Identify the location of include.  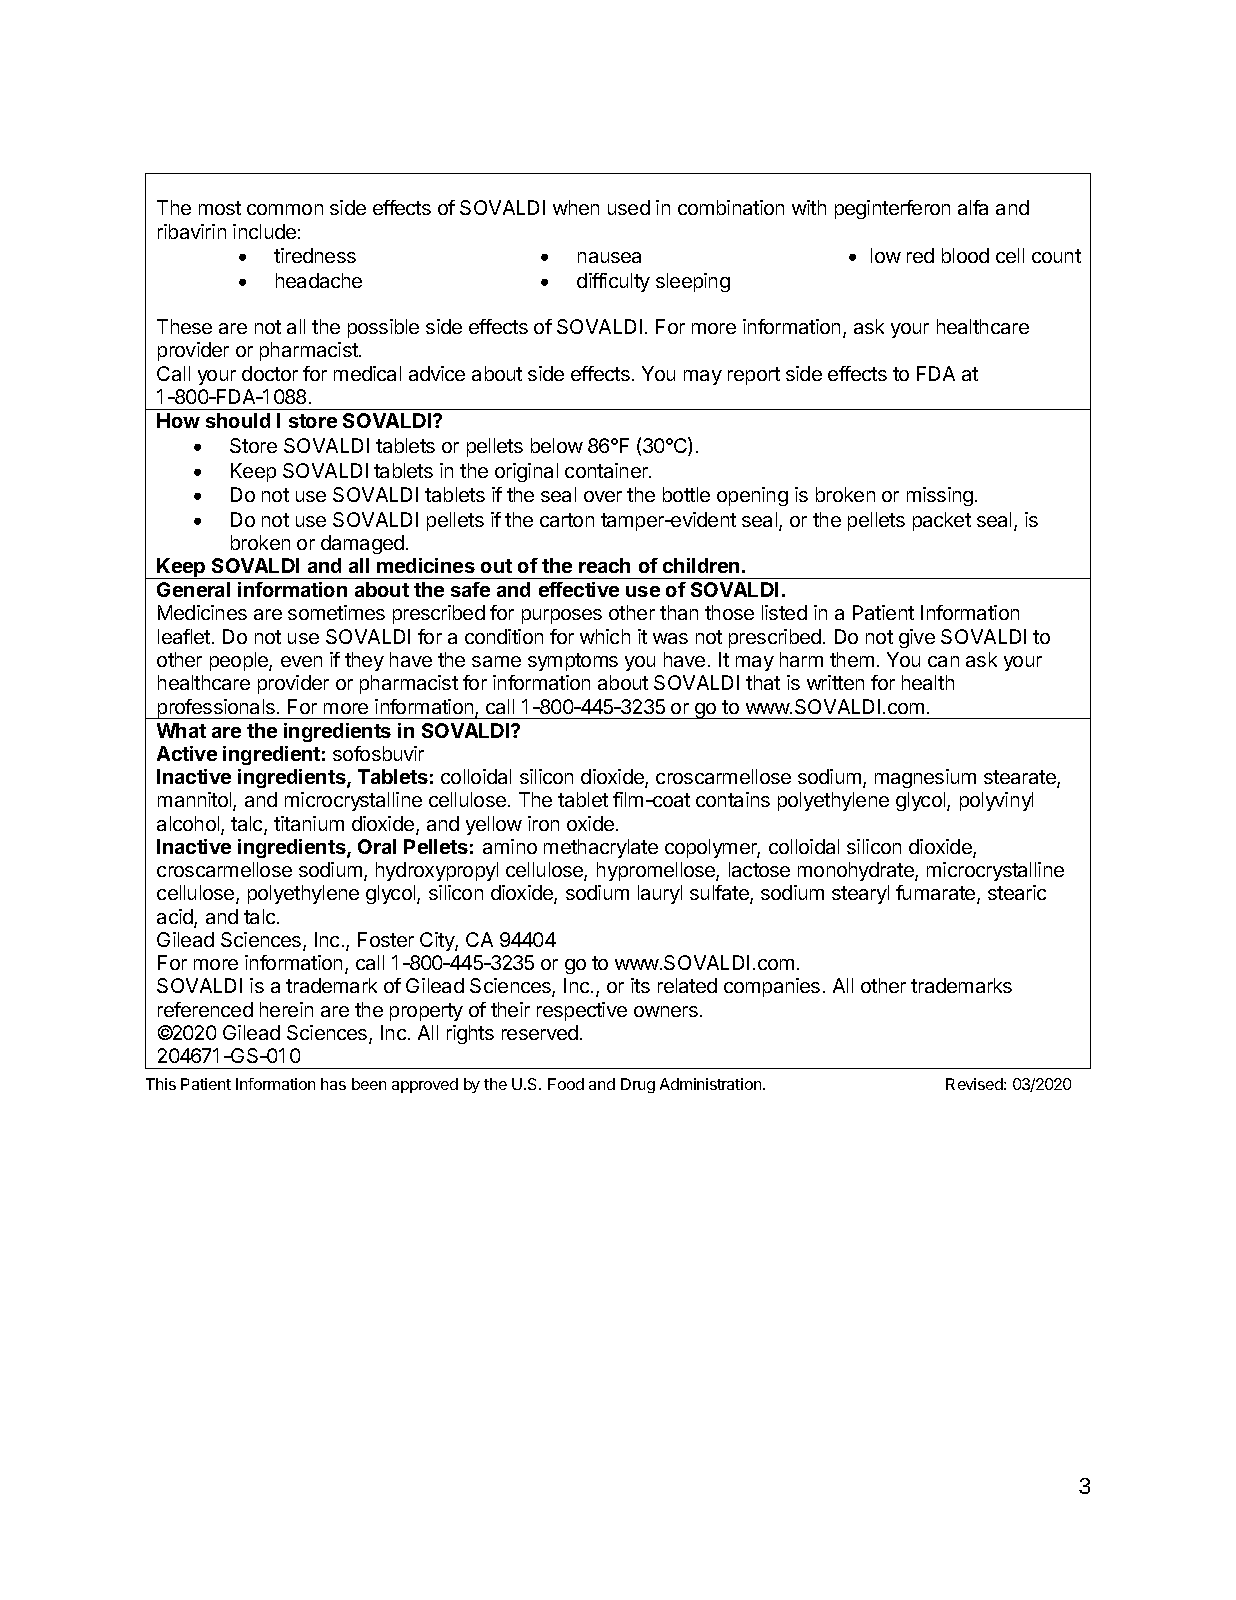
(264, 231).
